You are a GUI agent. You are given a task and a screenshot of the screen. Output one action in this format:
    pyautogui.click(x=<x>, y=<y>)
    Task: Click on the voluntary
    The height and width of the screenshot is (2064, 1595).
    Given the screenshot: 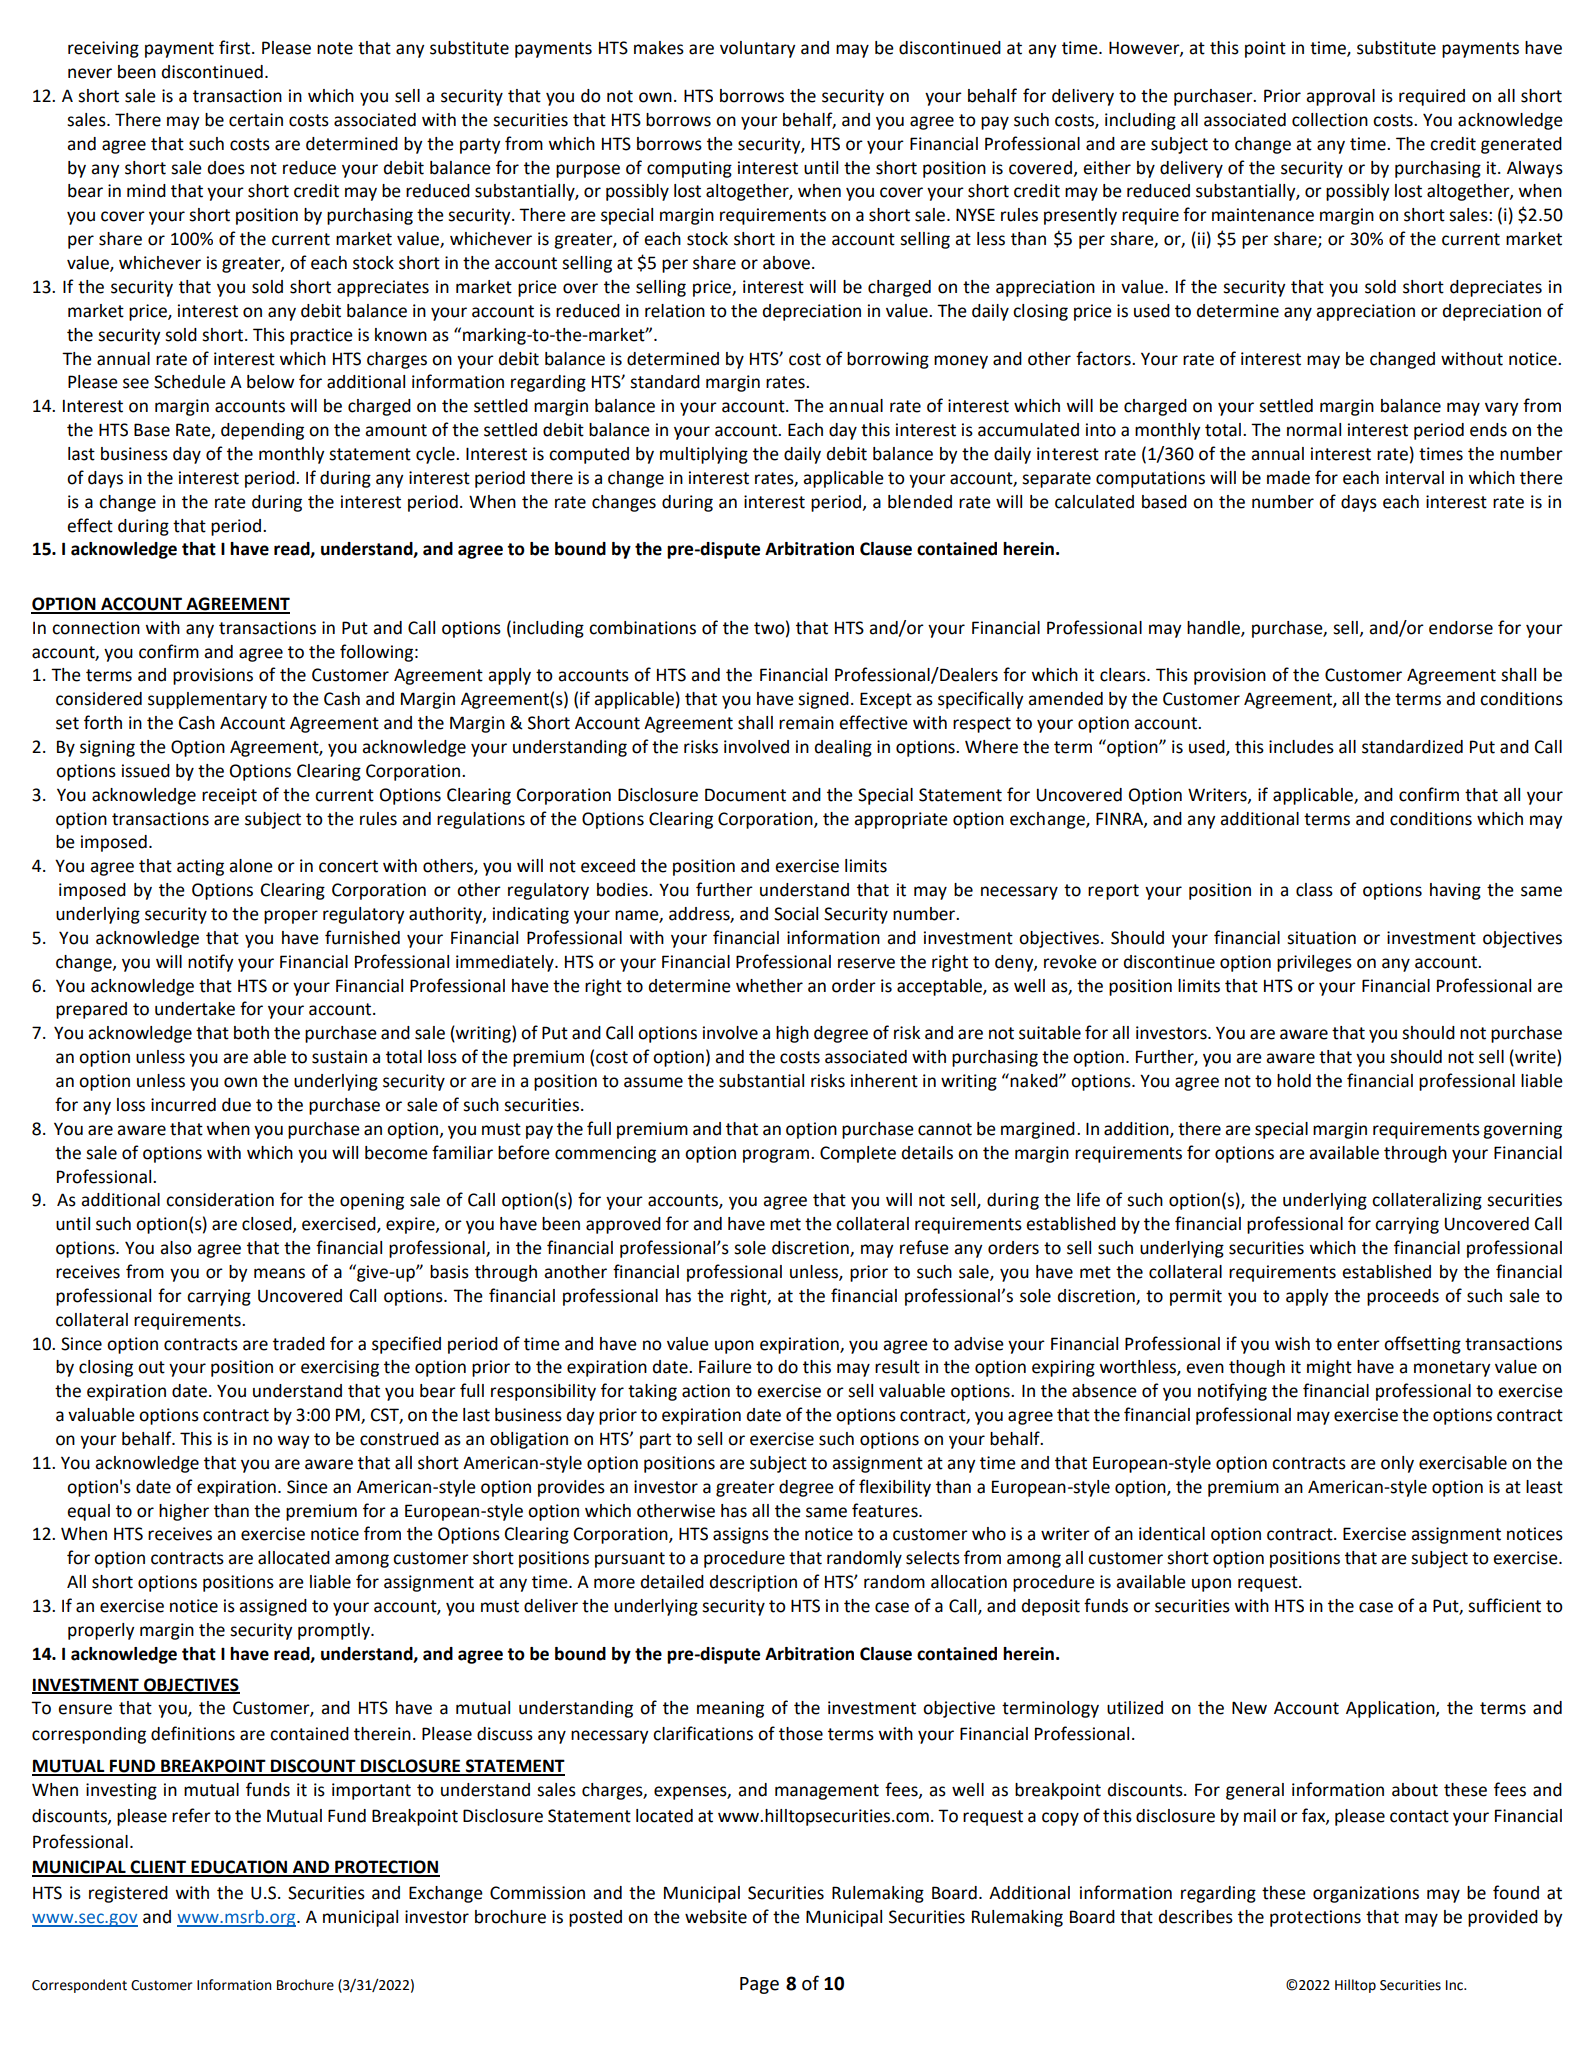 What is the action you would take?
    pyautogui.click(x=758, y=49)
